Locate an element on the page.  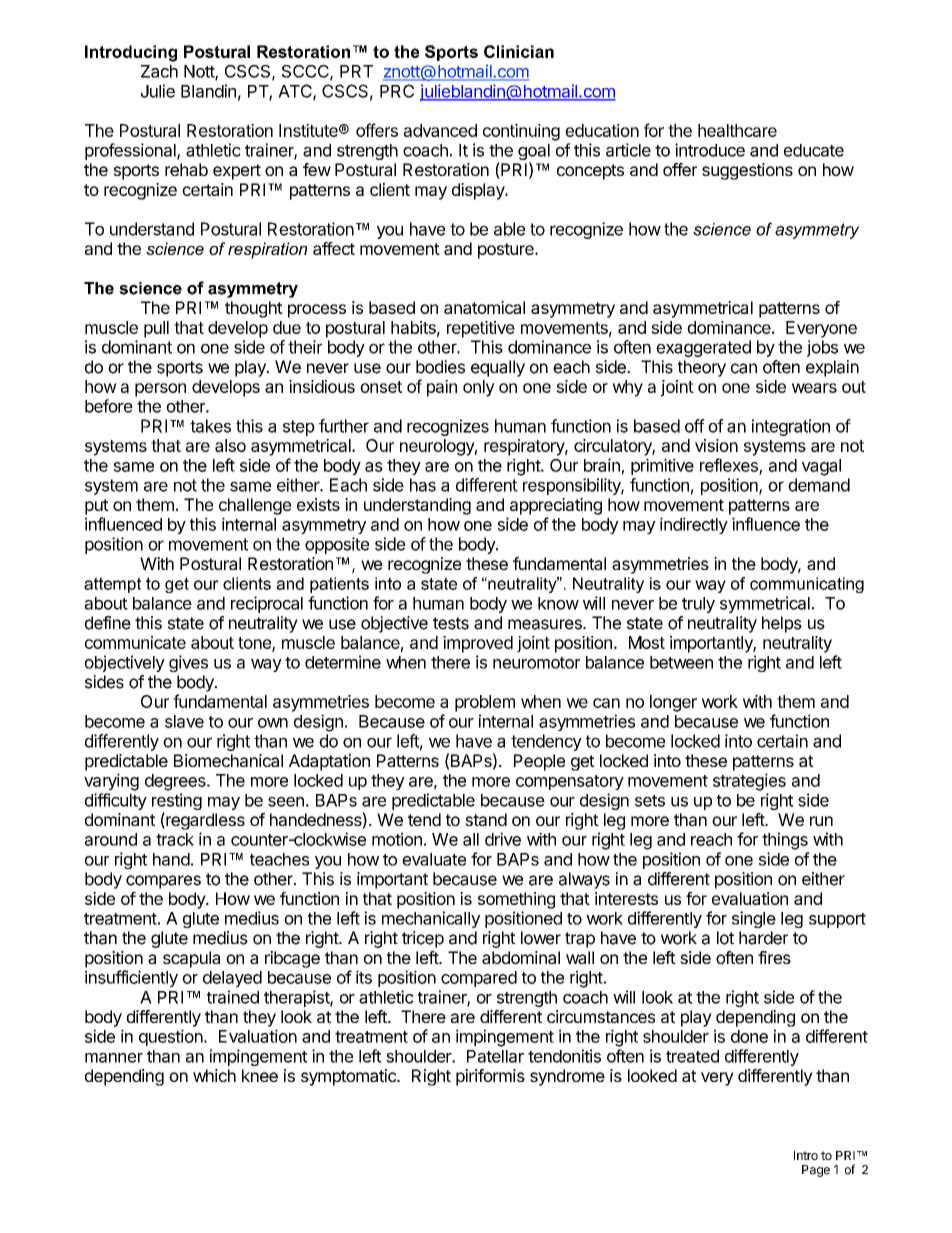
evaluate is located at coordinates (434, 859).
